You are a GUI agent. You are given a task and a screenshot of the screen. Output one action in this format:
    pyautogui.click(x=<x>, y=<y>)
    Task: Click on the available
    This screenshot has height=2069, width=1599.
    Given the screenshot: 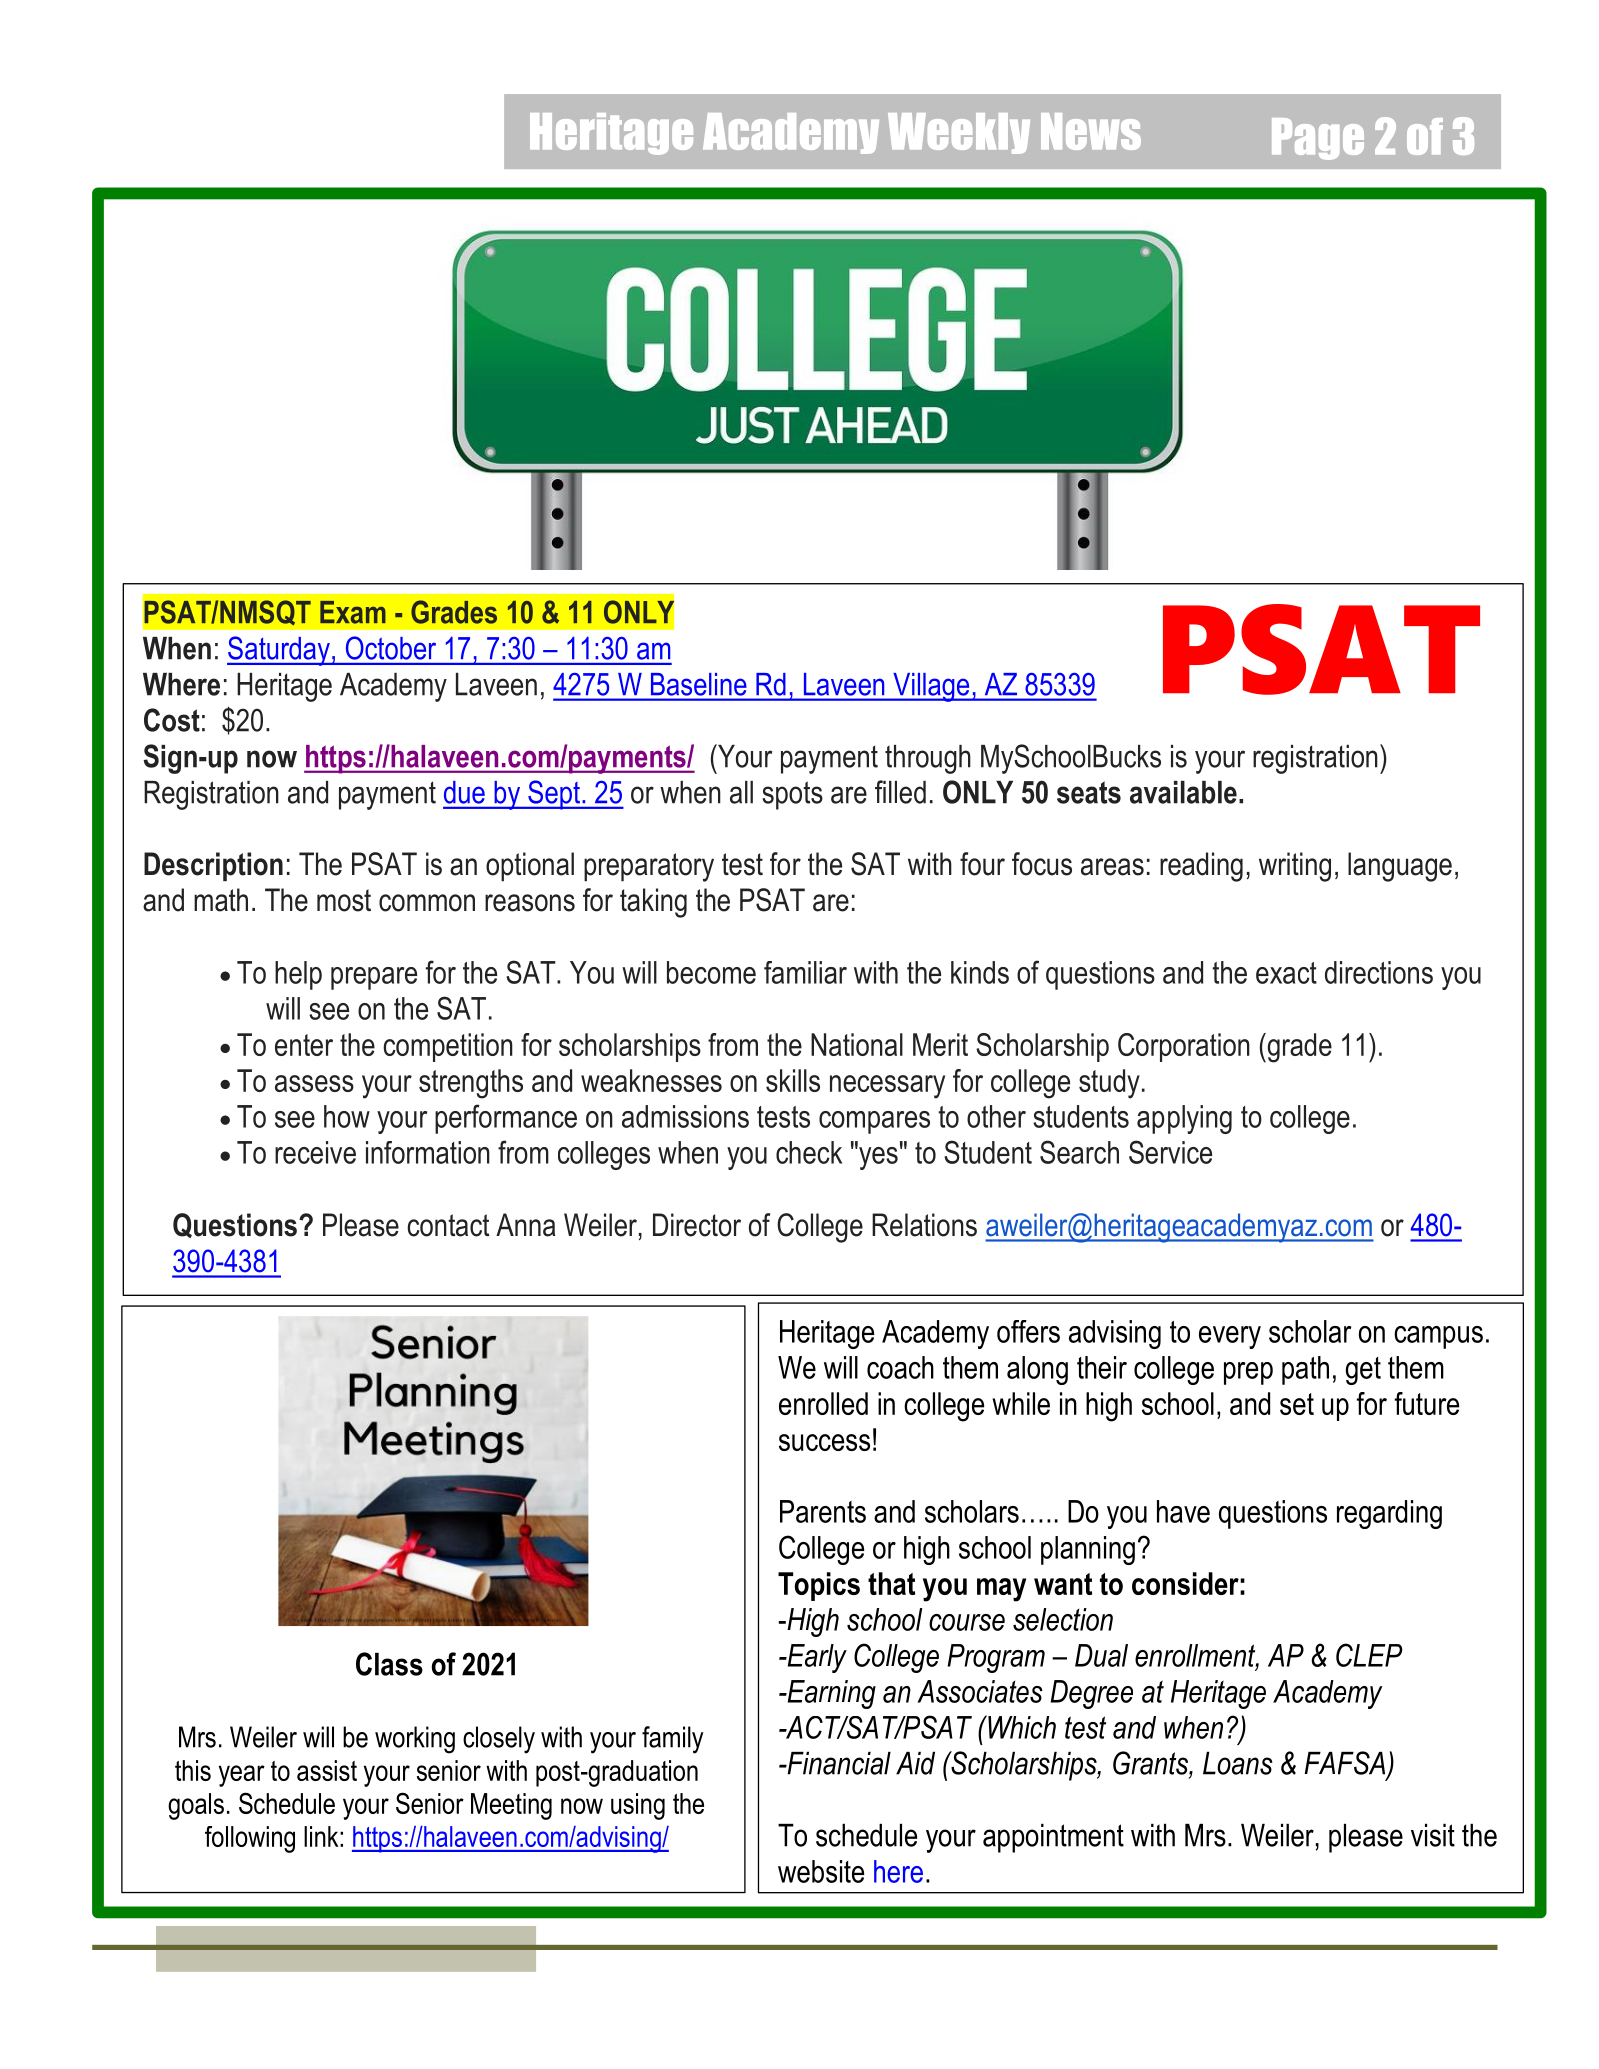 What is the action you would take?
    pyautogui.click(x=1183, y=792)
